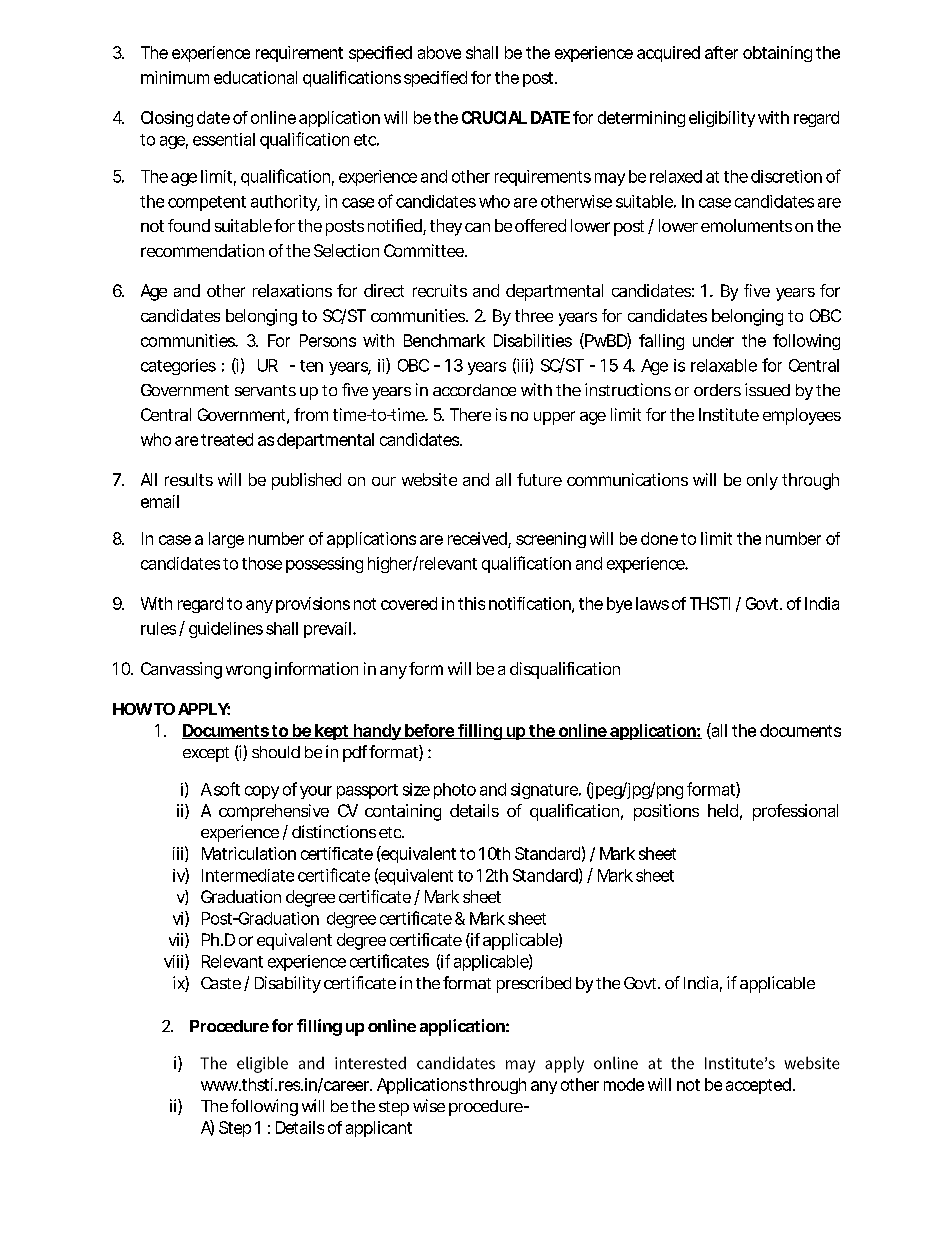  I want to click on professional, so click(795, 812).
